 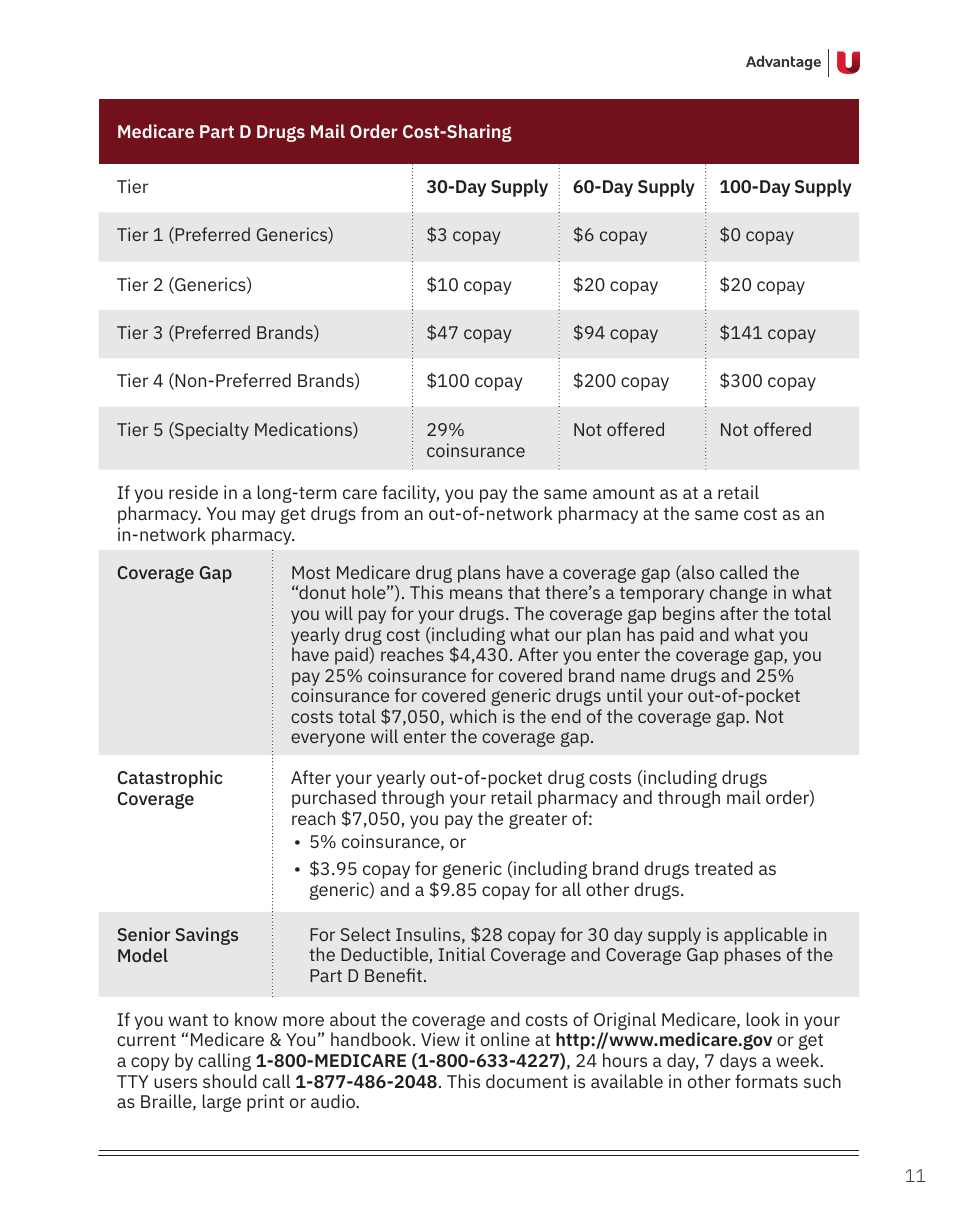 What do you see at coordinates (379, 513) in the screenshot?
I see `from` at bounding box center [379, 513].
